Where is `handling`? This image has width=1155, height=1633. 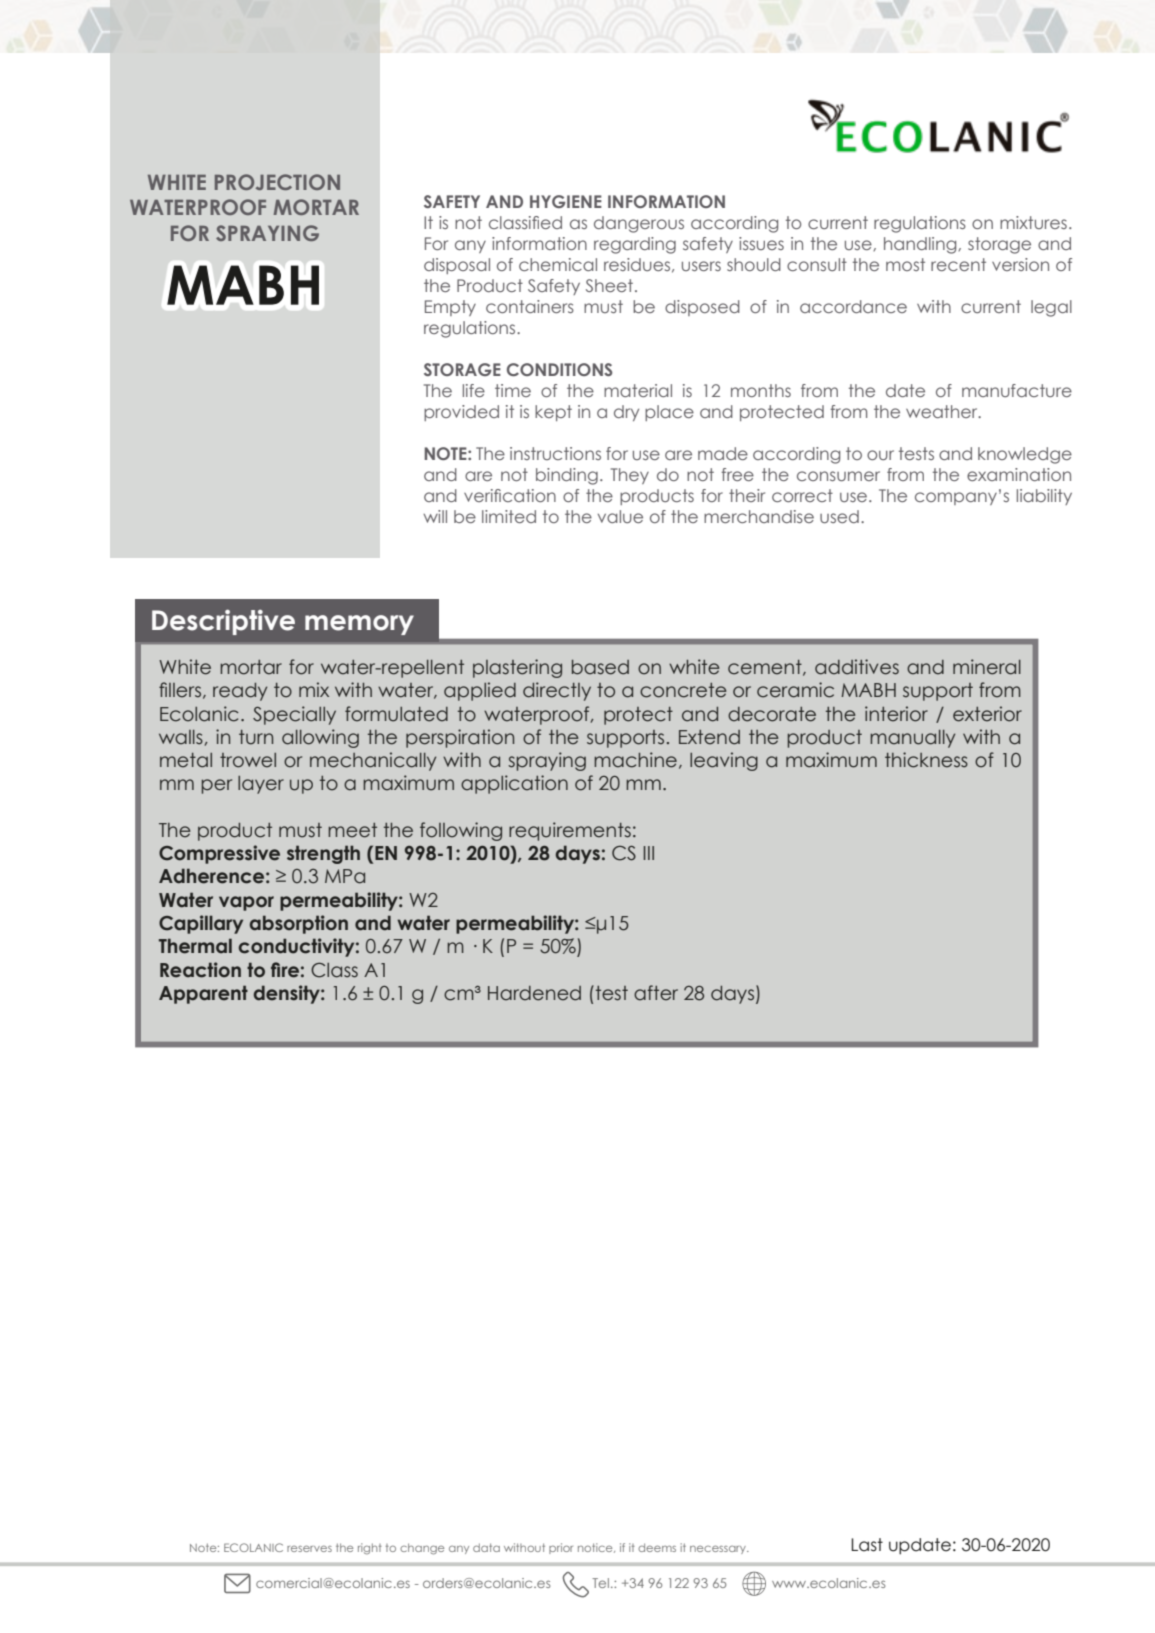 handling is located at coordinates (921, 245).
